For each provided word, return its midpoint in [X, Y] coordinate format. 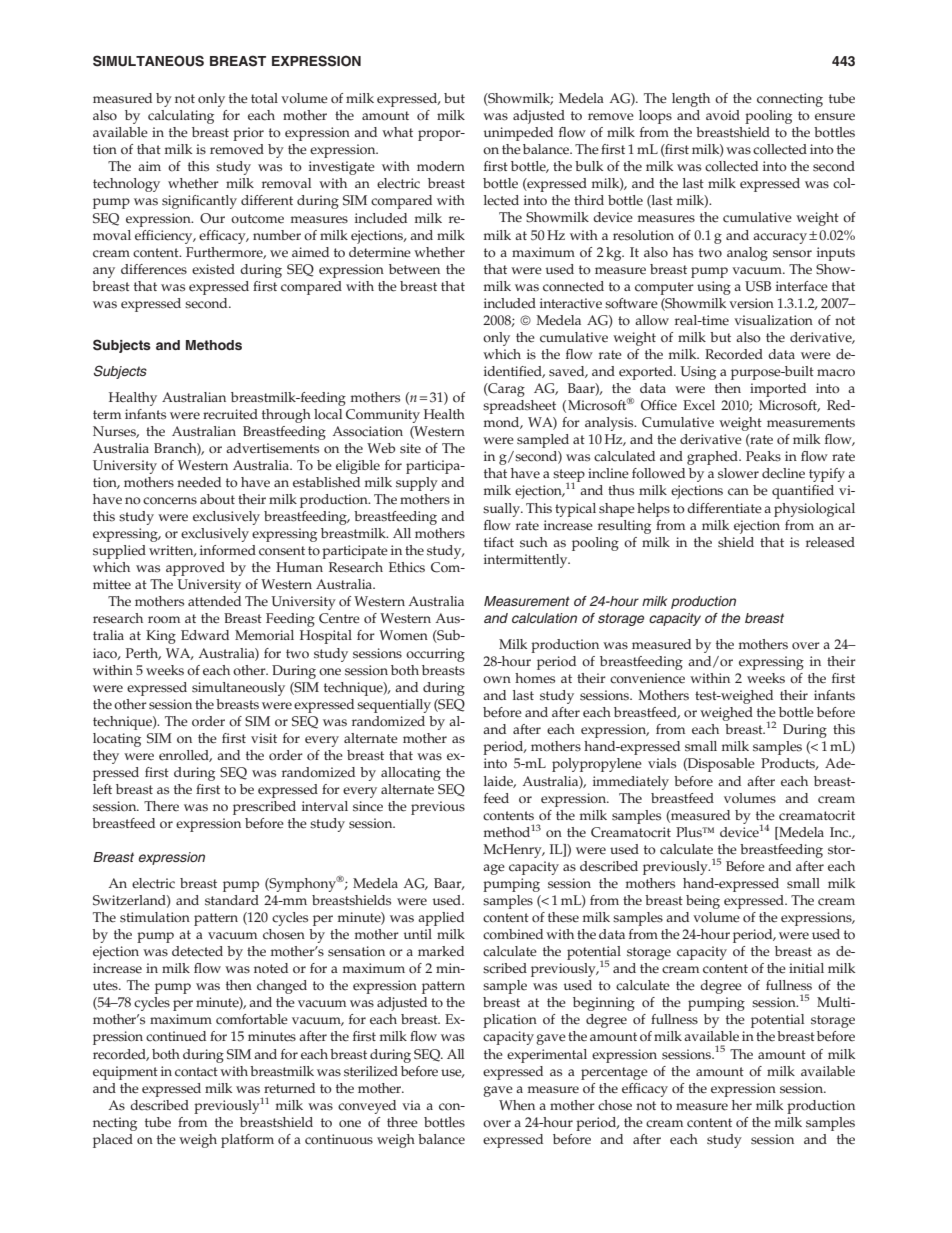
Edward [205, 635]
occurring [435, 655]
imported [778, 390]
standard [232, 900]
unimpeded [518, 134]
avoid [723, 115]
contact [196, 1072]
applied [441, 919]
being [703, 902]
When [517, 1105]
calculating [181, 117]
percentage [614, 1073]
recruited [230, 414]
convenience [647, 678]
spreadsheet [519, 407]
